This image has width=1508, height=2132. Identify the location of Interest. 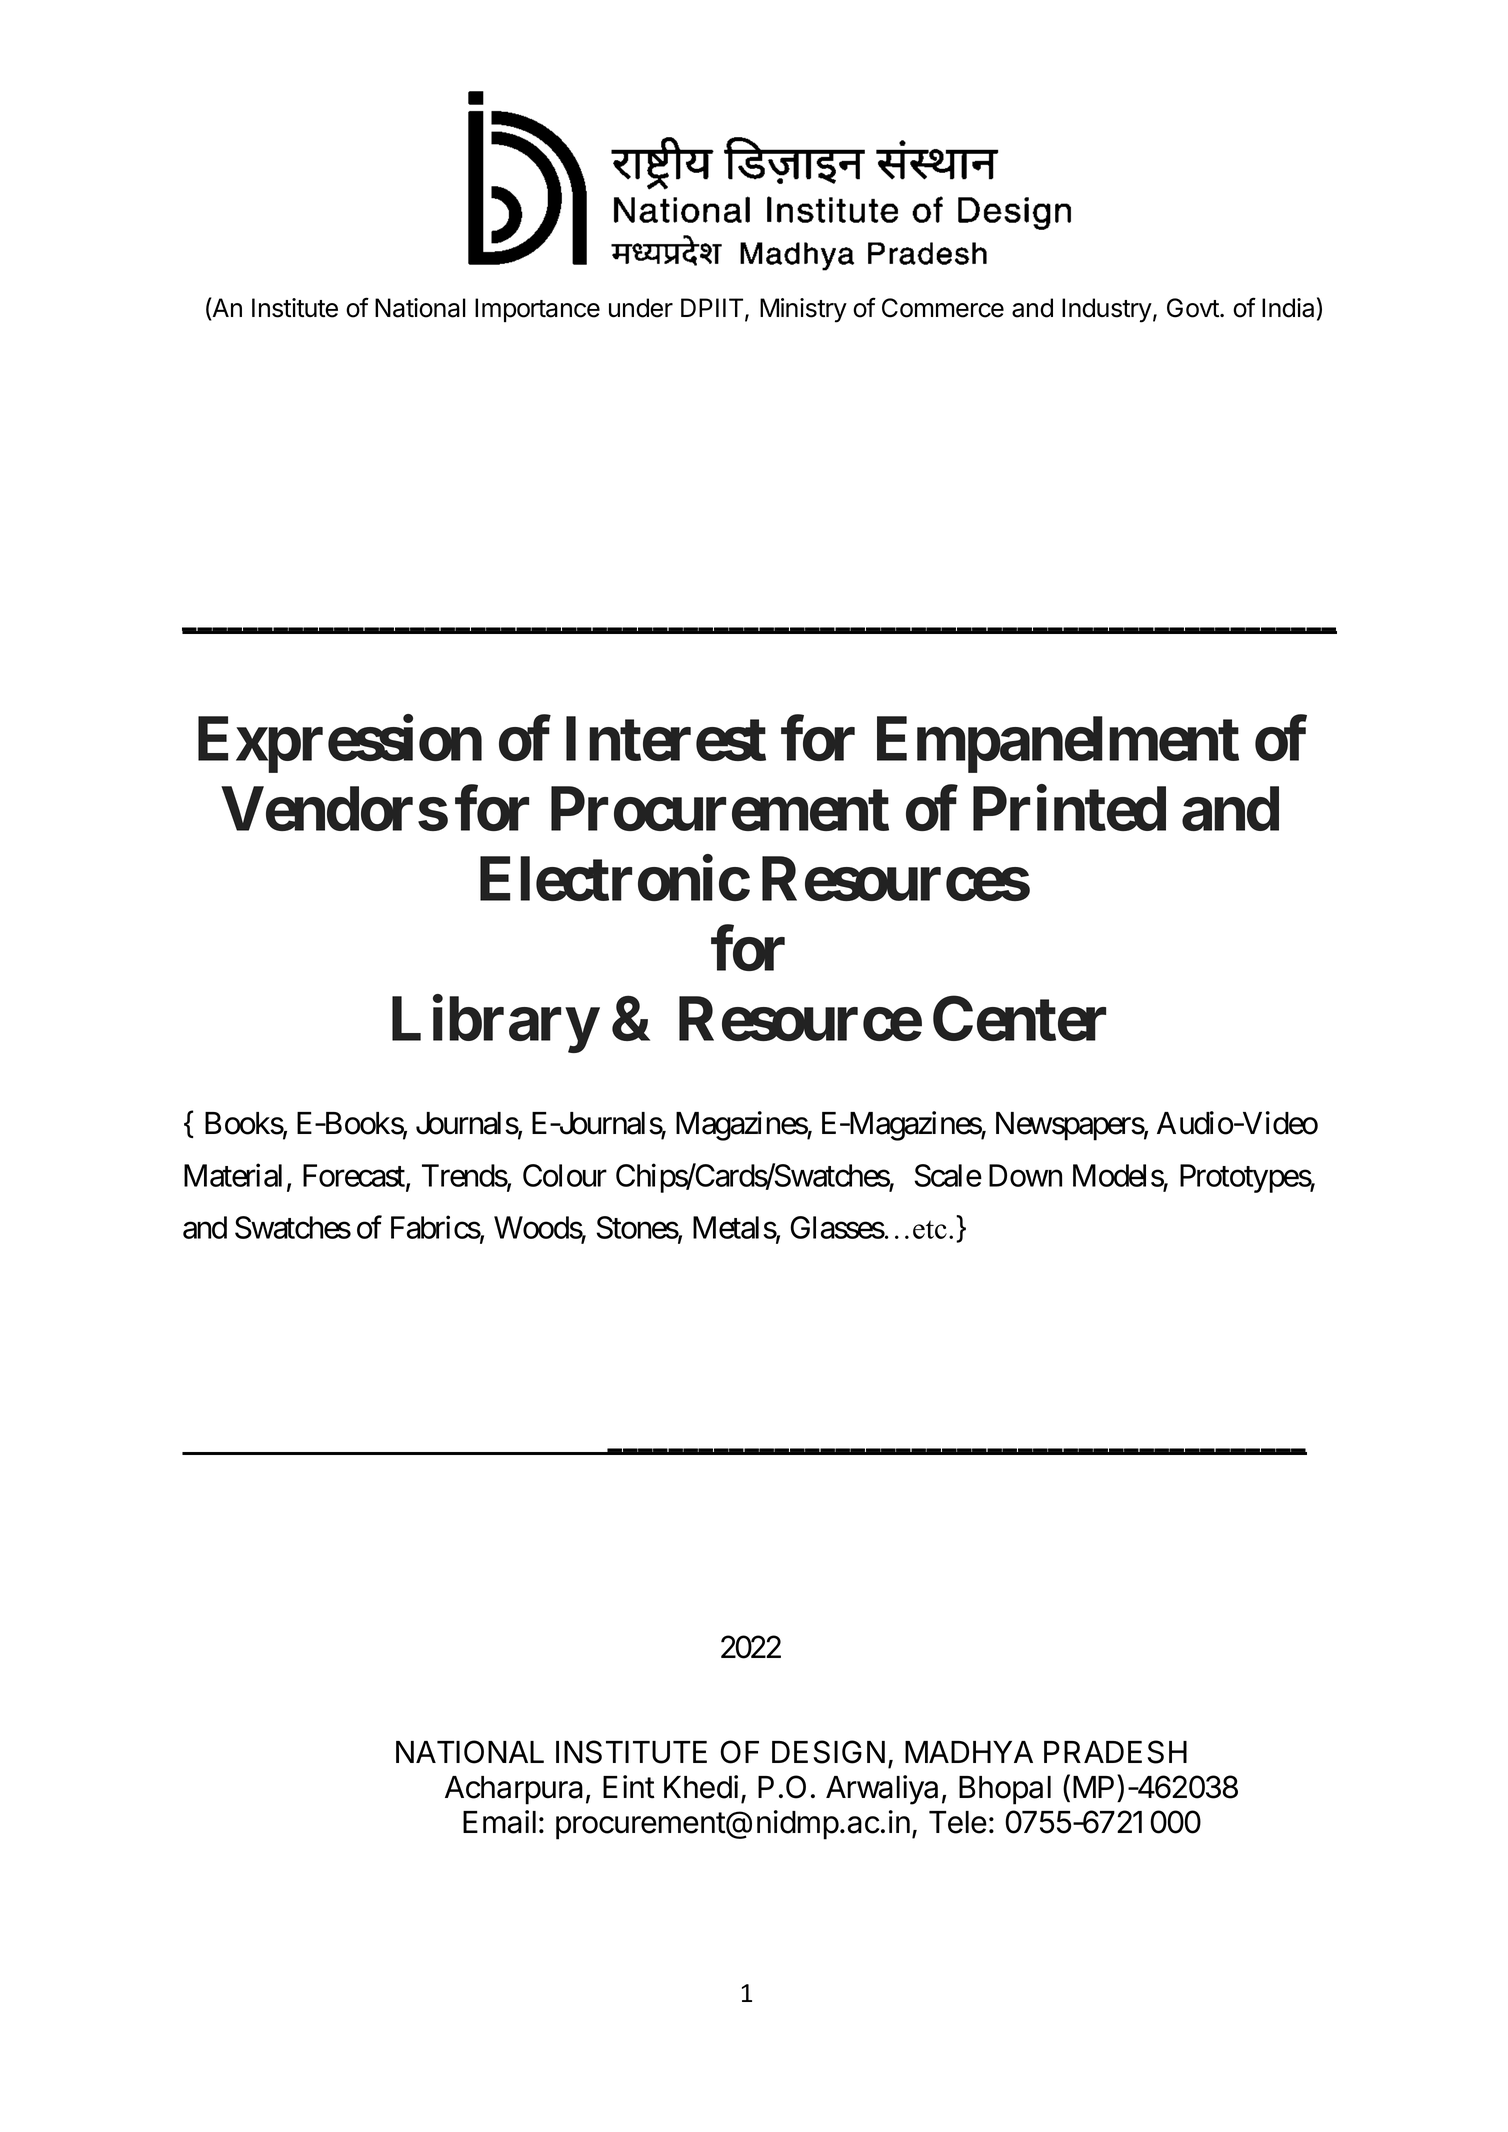
(666, 739).
